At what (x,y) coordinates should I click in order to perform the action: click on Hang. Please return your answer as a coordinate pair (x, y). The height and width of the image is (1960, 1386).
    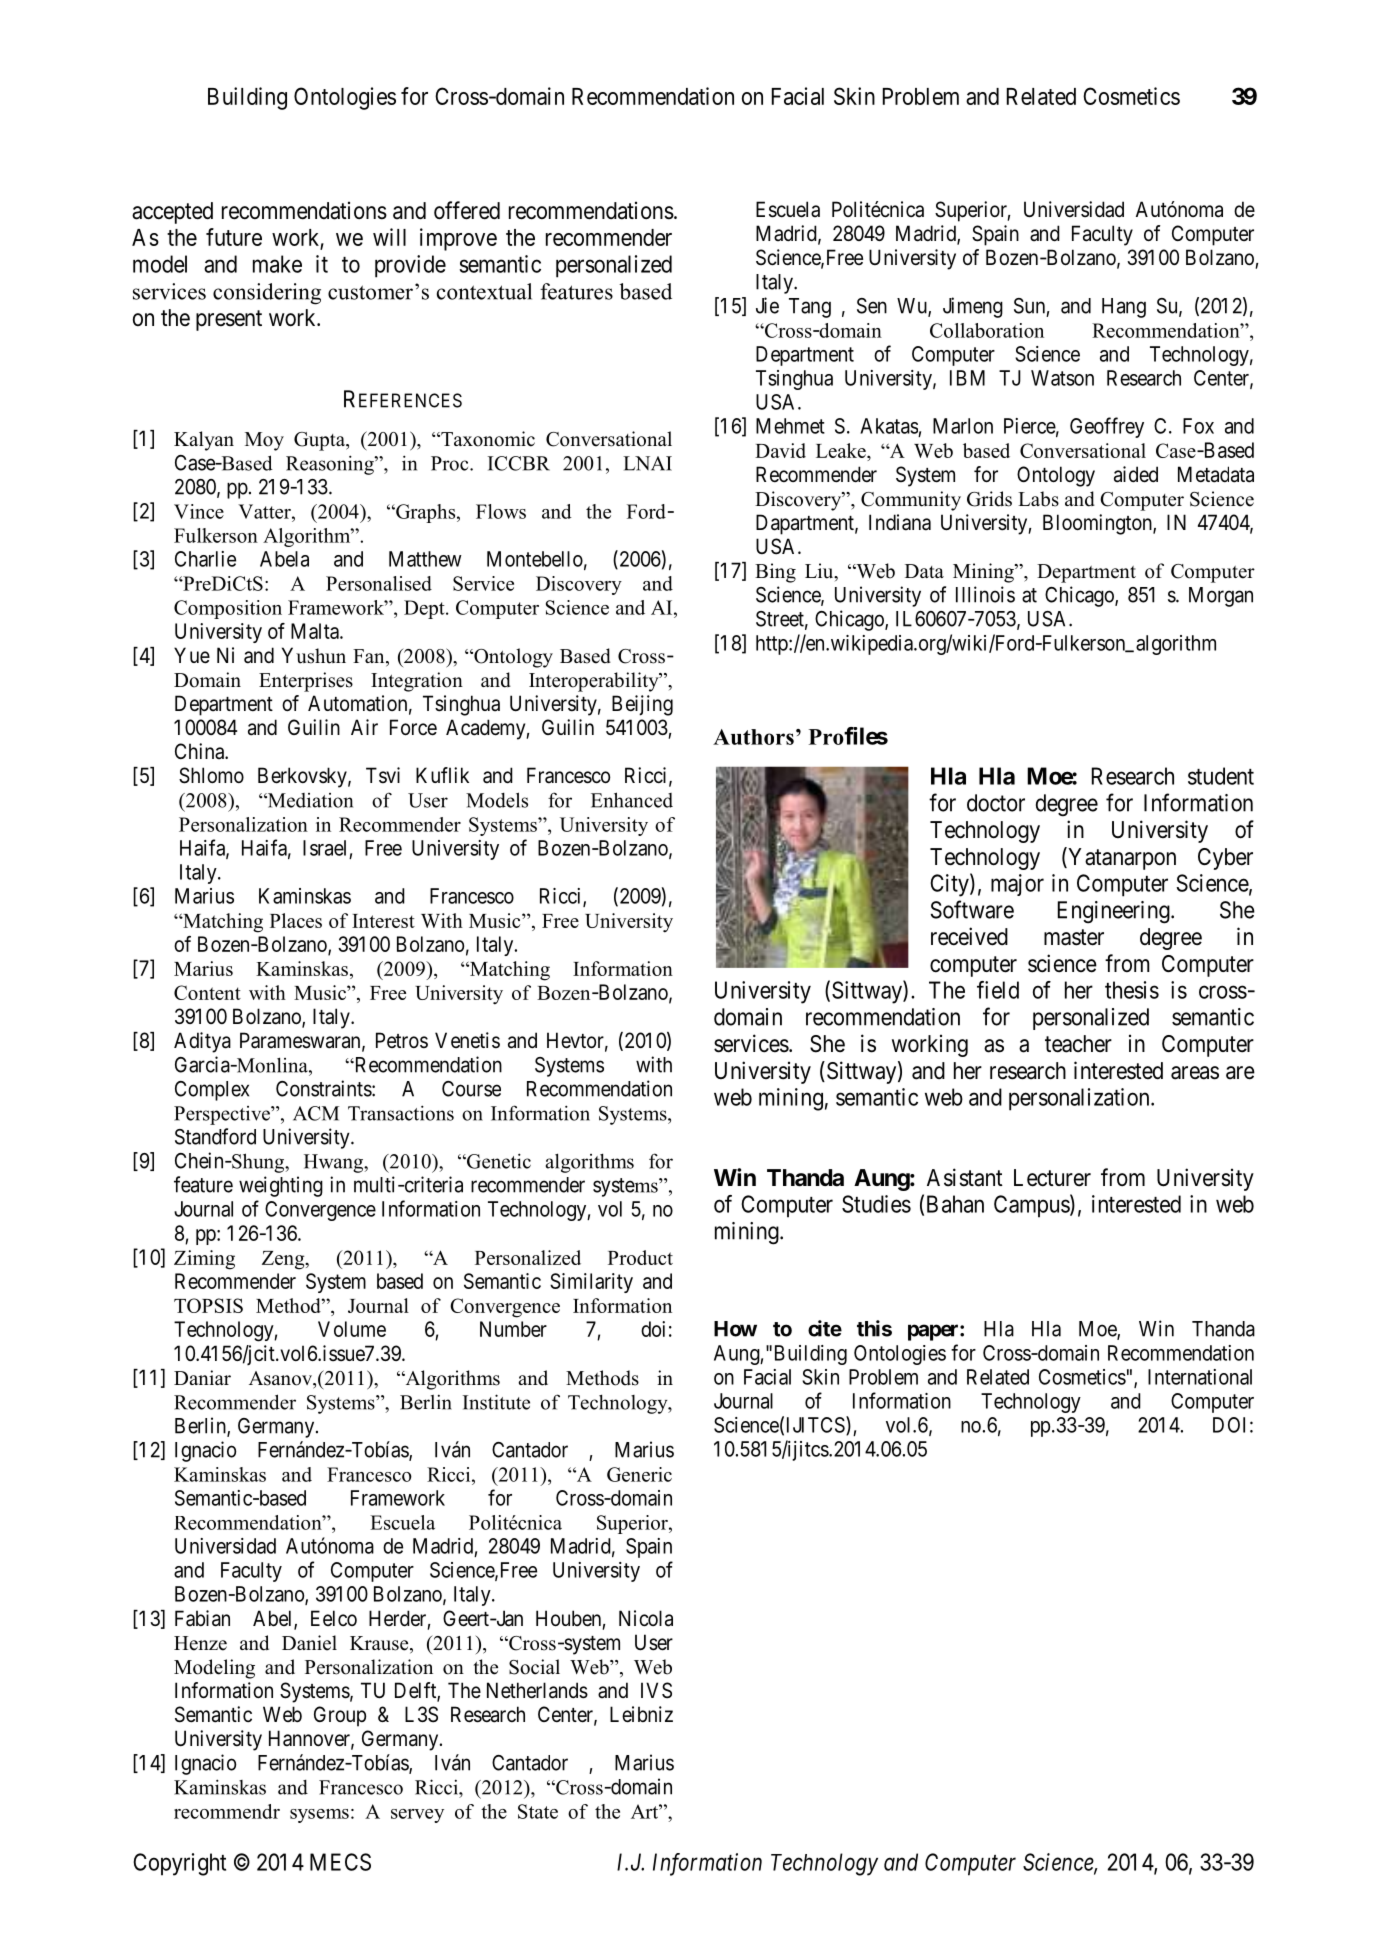
    Looking at the image, I should click on (1124, 308).
